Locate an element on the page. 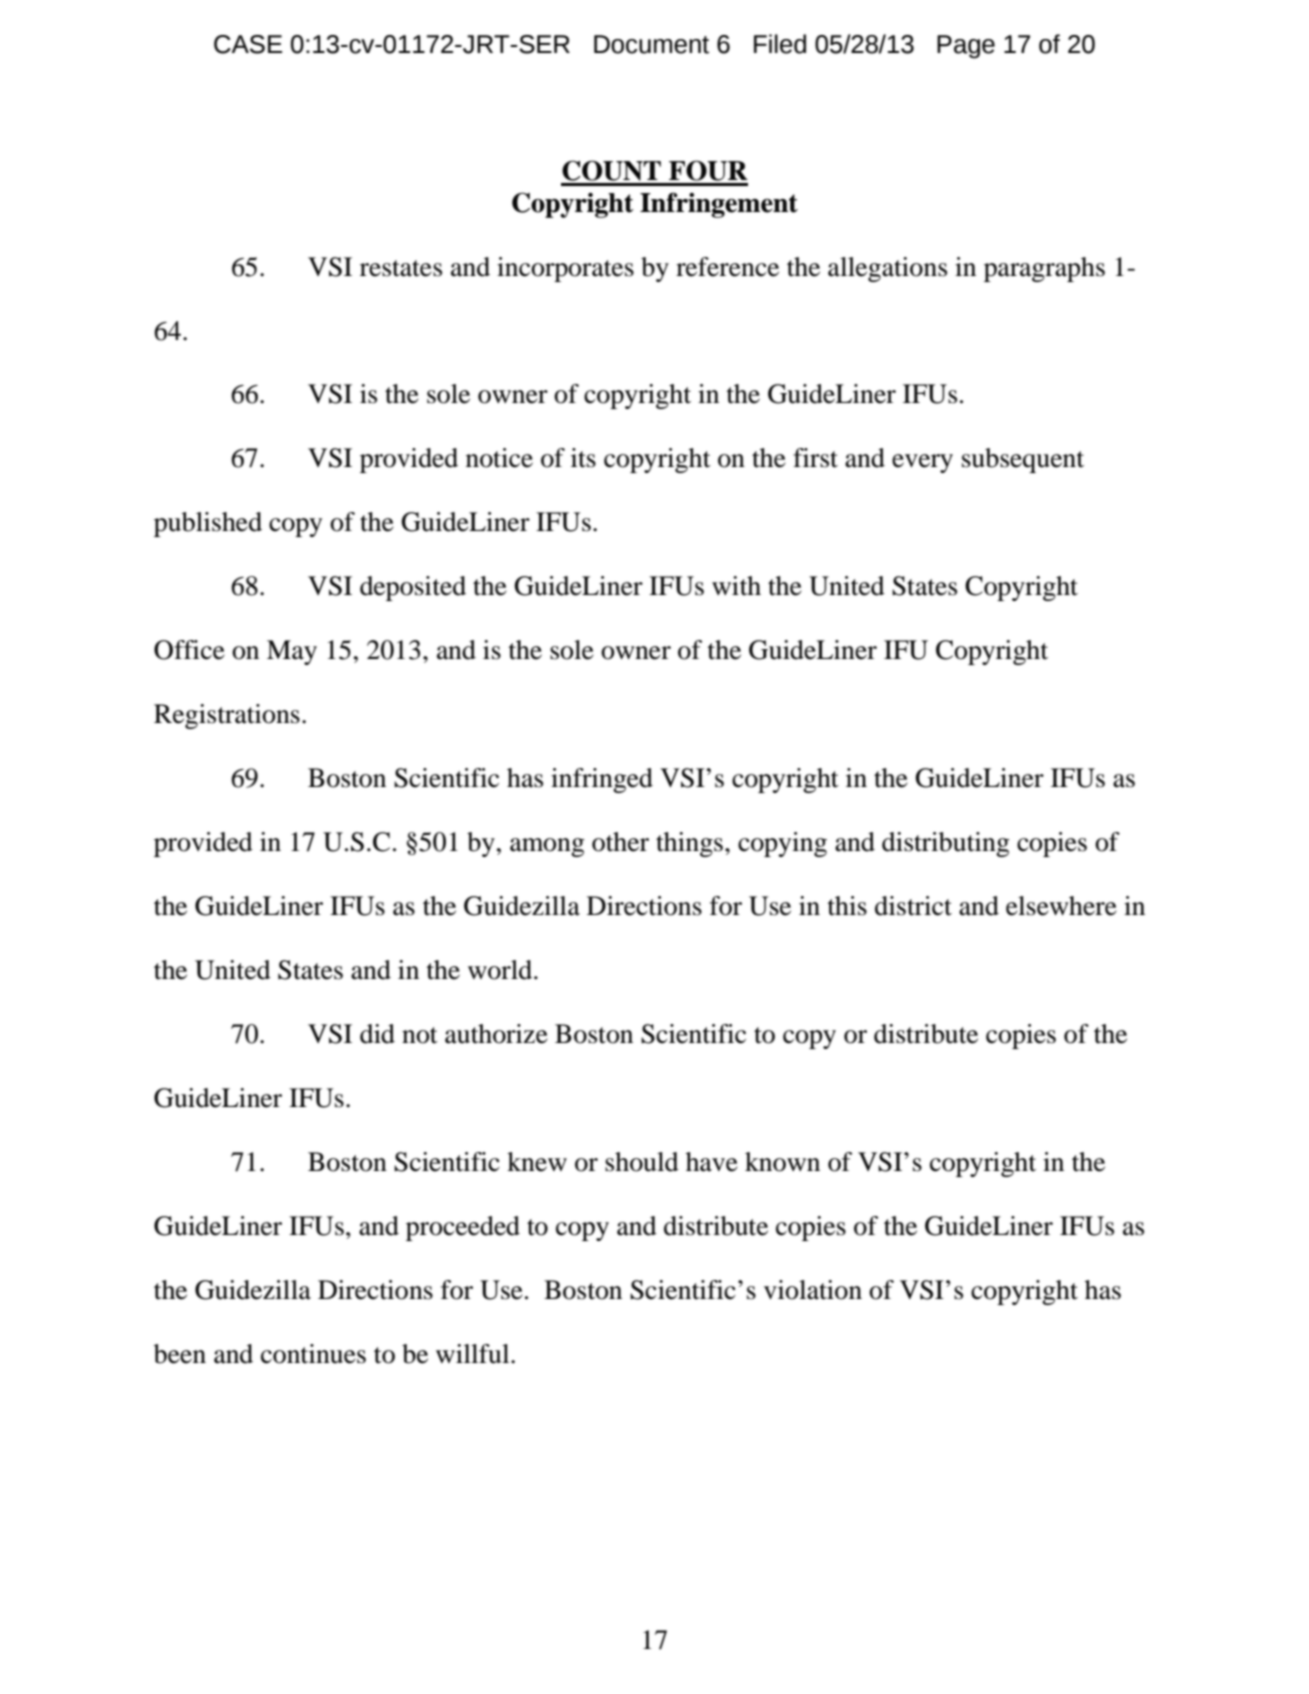 The image size is (1309, 1694). allegations is located at coordinates (887, 269).
